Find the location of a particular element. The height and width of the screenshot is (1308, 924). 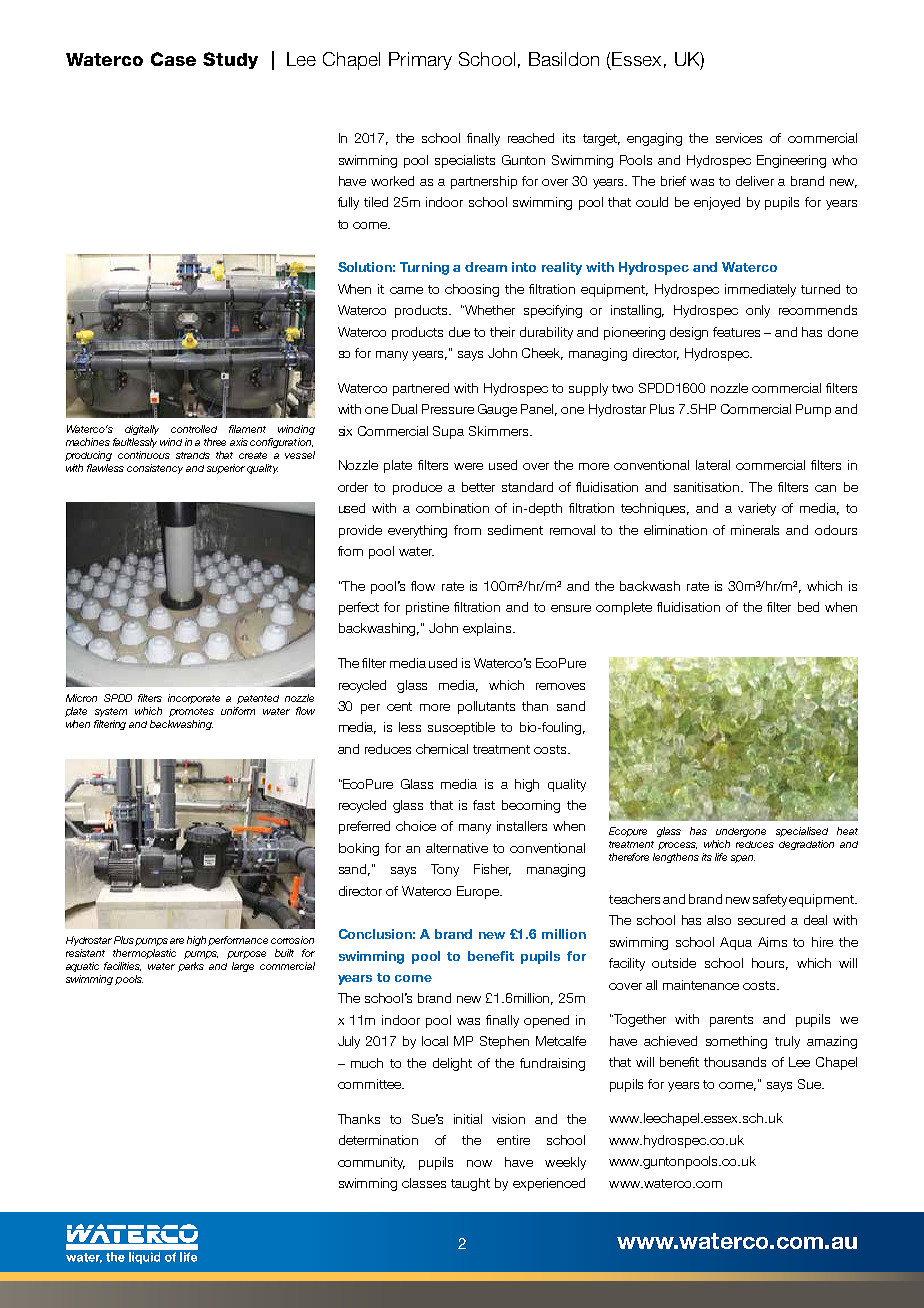

thermoplastic is located at coordinates (144, 954).
